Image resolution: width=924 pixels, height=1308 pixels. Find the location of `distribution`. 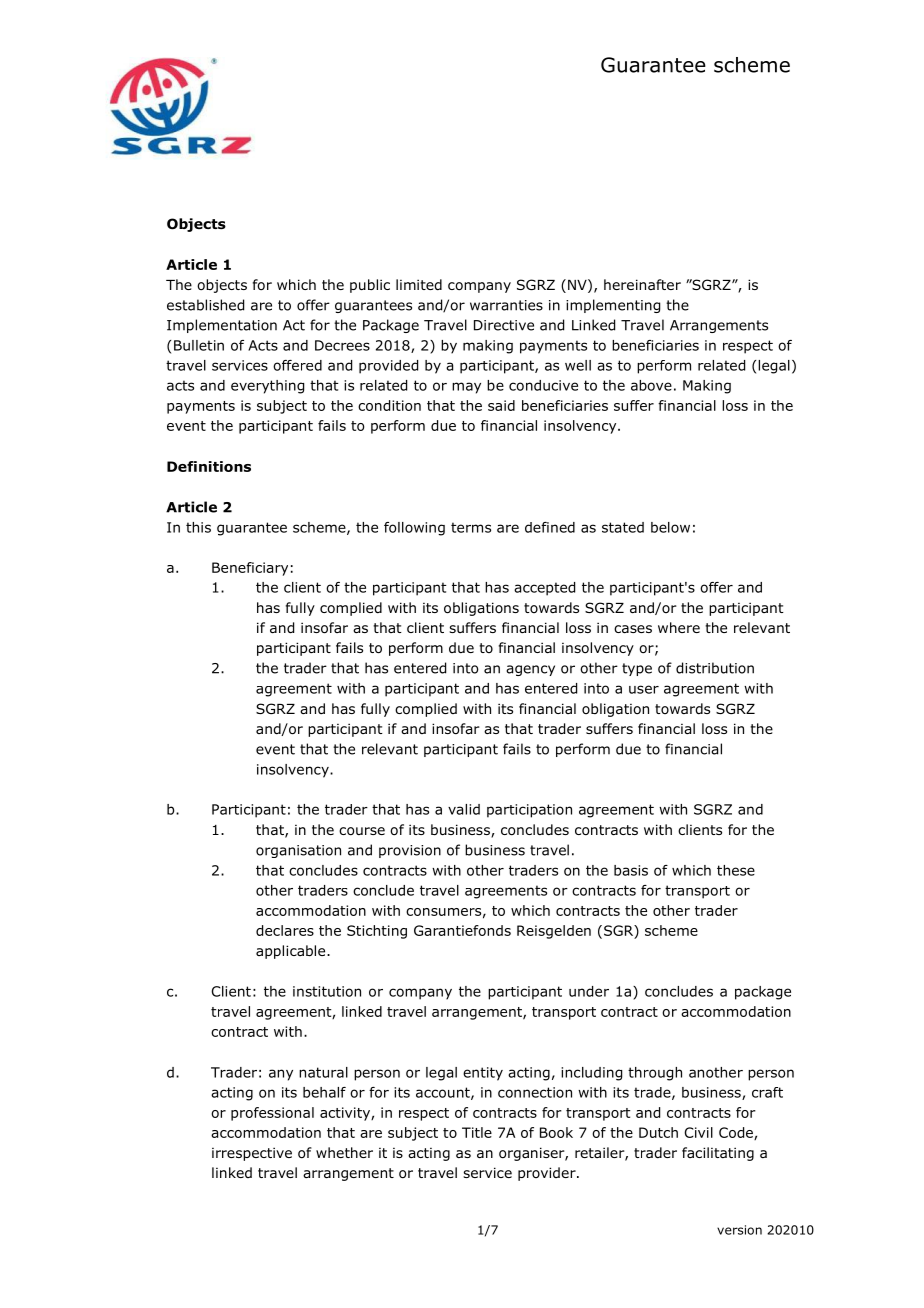

distribution is located at coordinates (715, 668).
